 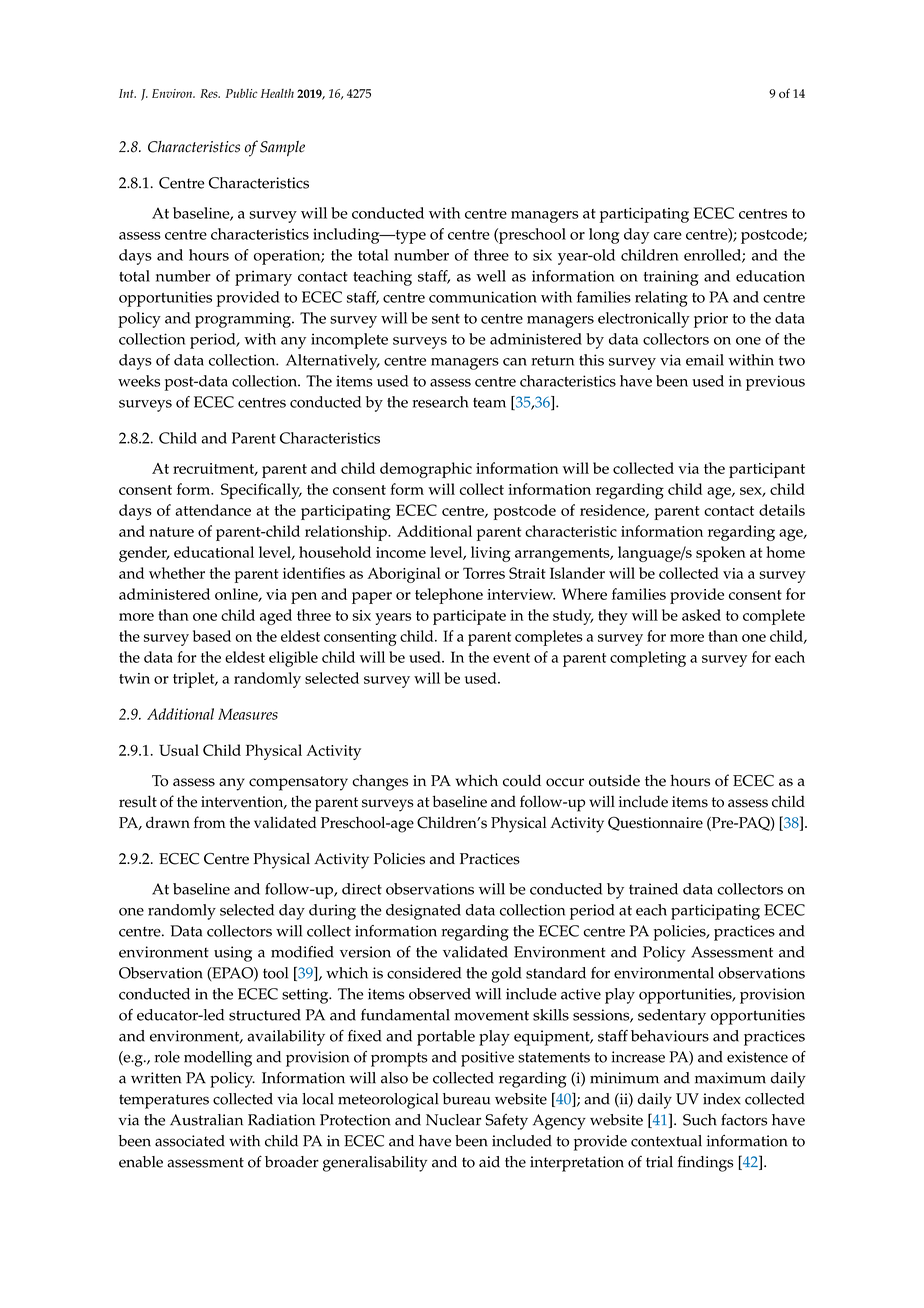 What do you see at coordinates (469, 617) in the image?
I see `participate` at bounding box center [469, 617].
